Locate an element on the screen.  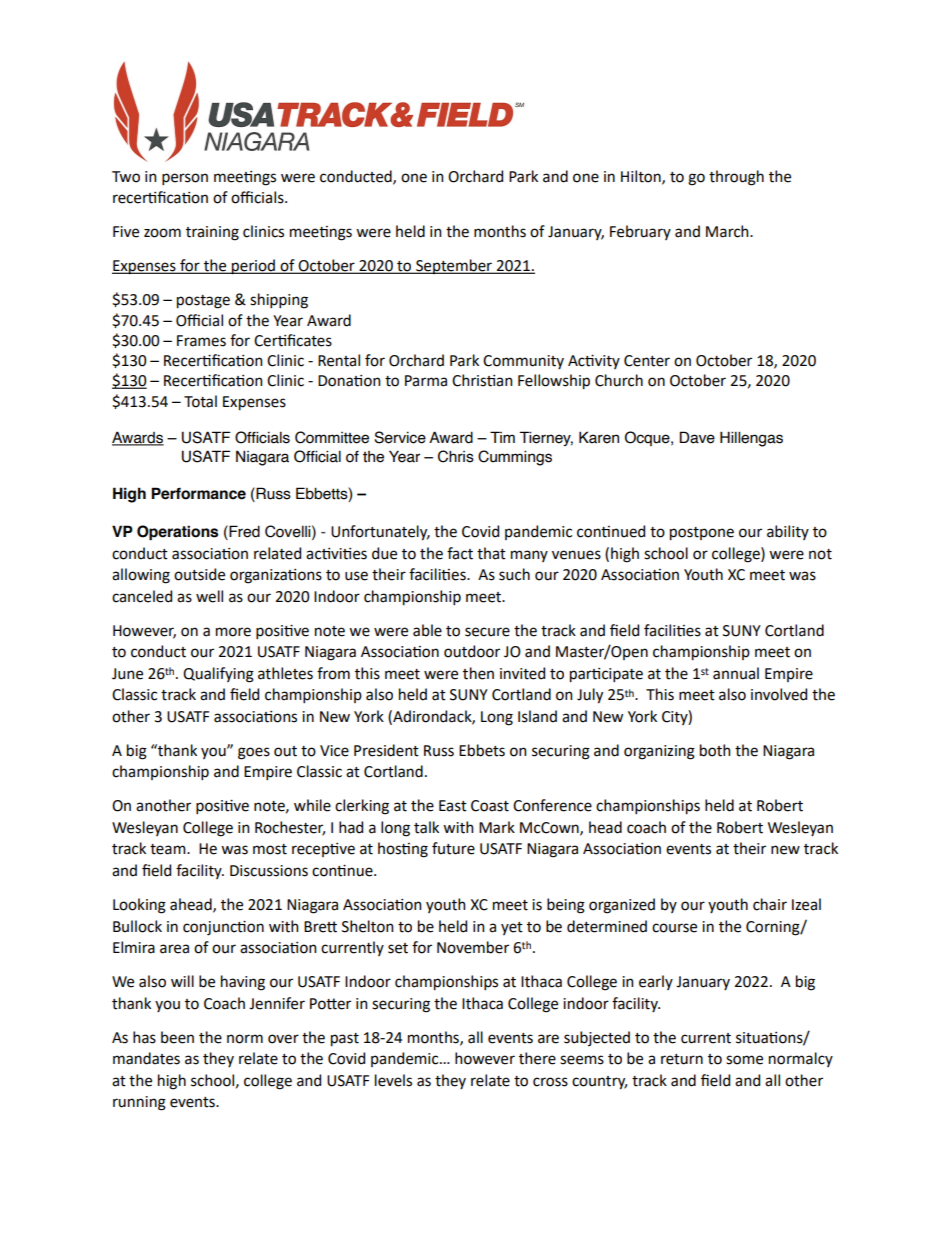
been is located at coordinates (177, 1037).
